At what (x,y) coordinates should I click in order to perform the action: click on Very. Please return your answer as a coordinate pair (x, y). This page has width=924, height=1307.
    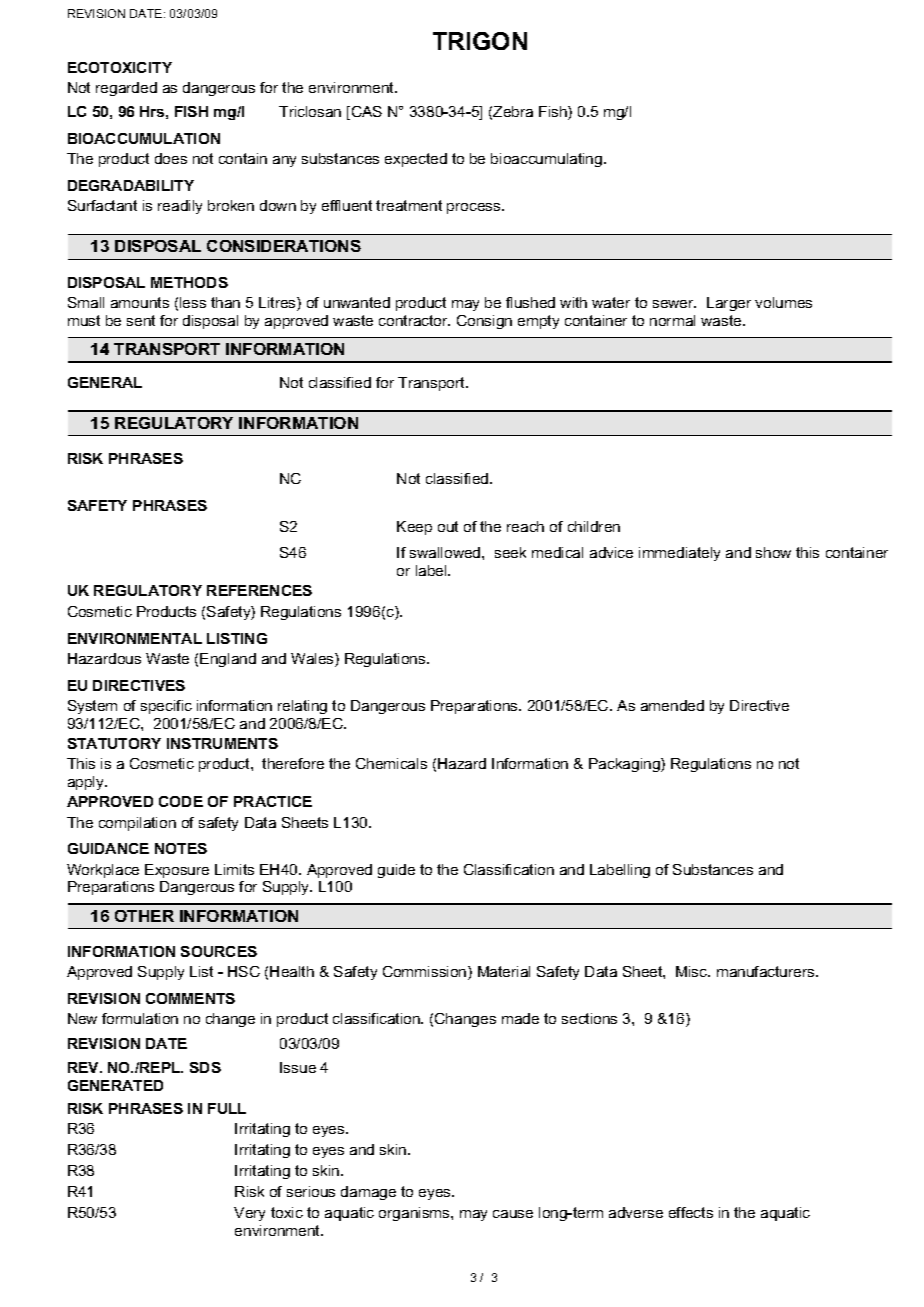
    Looking at the image, I should click on (249, 1214).
